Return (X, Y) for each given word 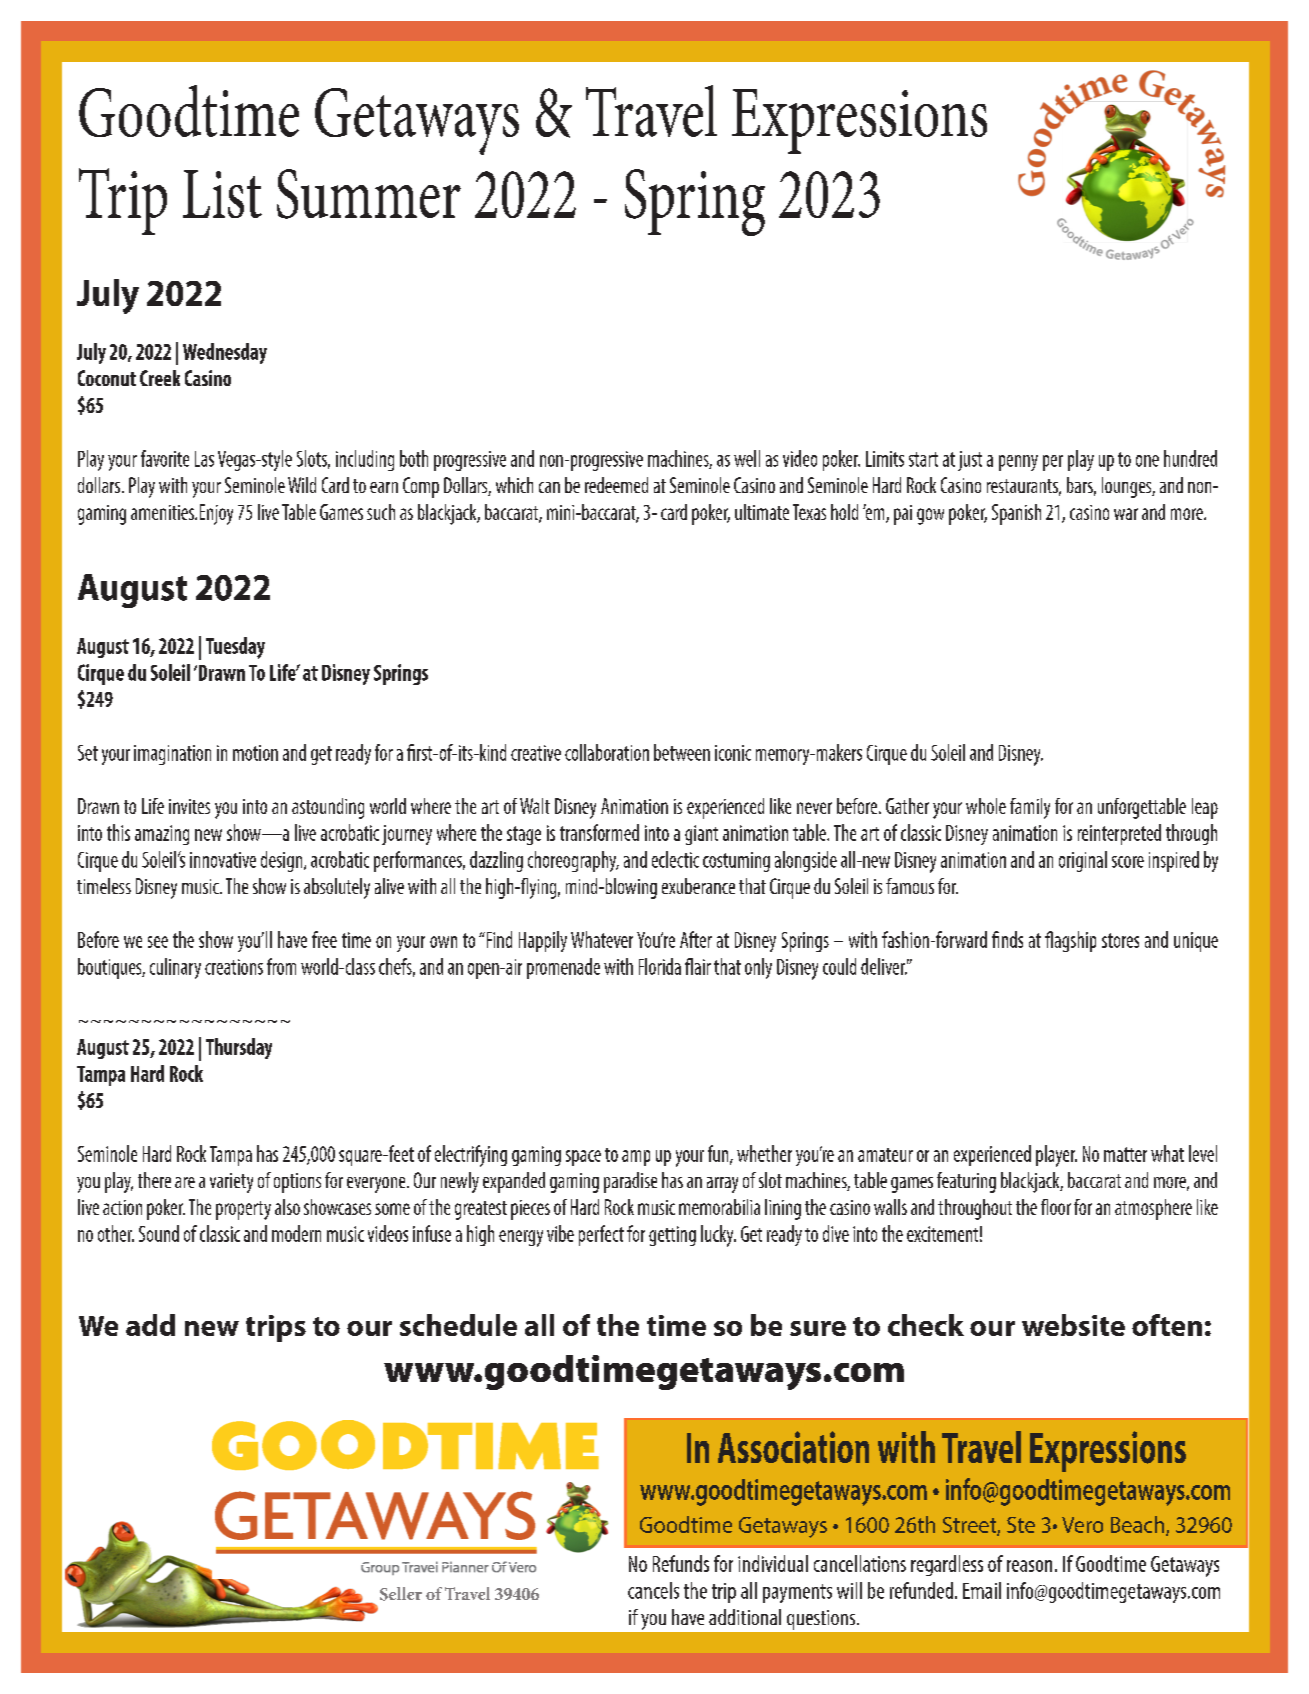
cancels (653, 1590)
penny (1018, 463)
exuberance (698, 886)
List (222, 194)
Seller (401, 1594)
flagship (1070, 941)
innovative (223, 860)
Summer (369, 194)
